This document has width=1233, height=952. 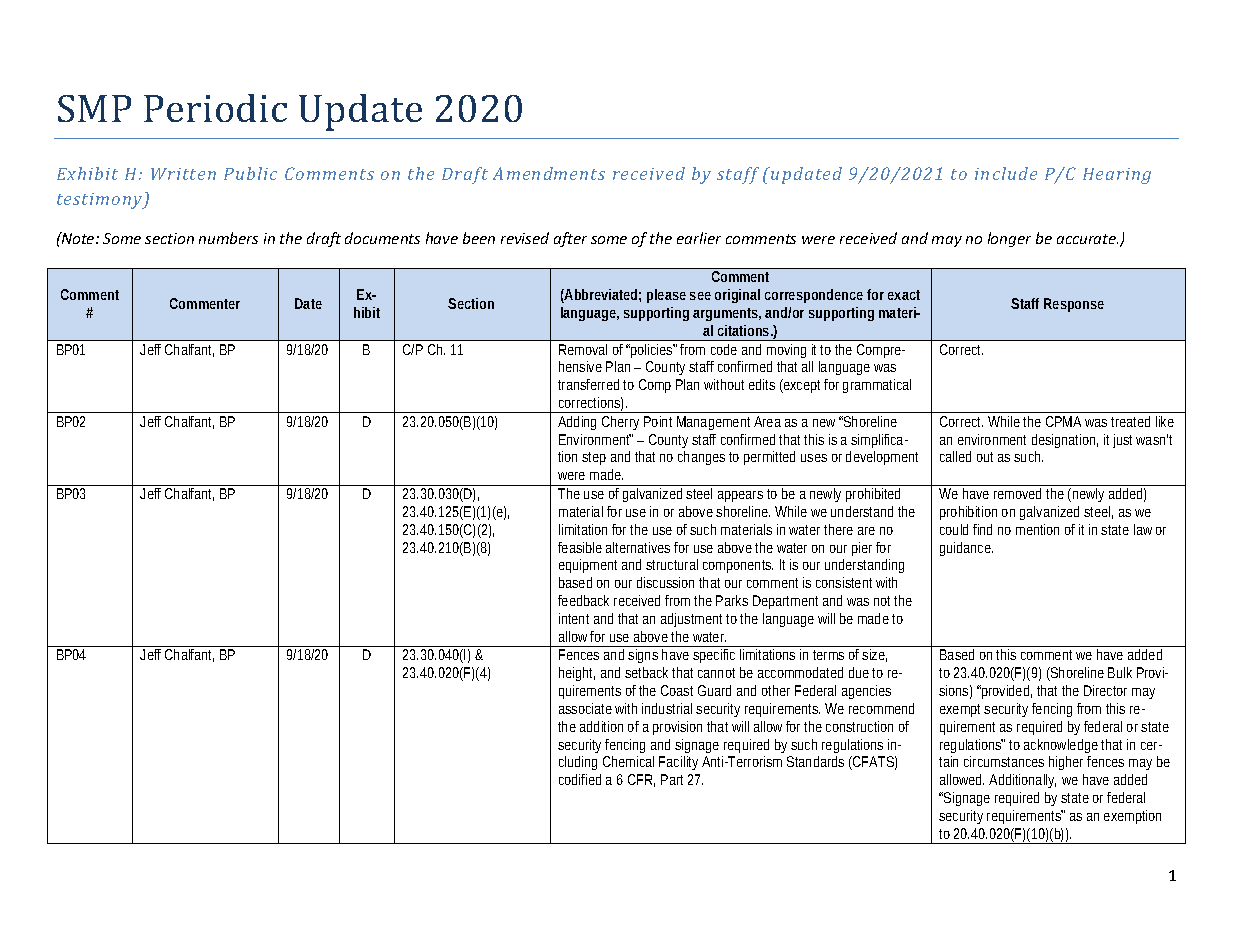 What do you see at coordinates (672, 564) in the document?
I see `structural` at bounding box center [672, 564].
